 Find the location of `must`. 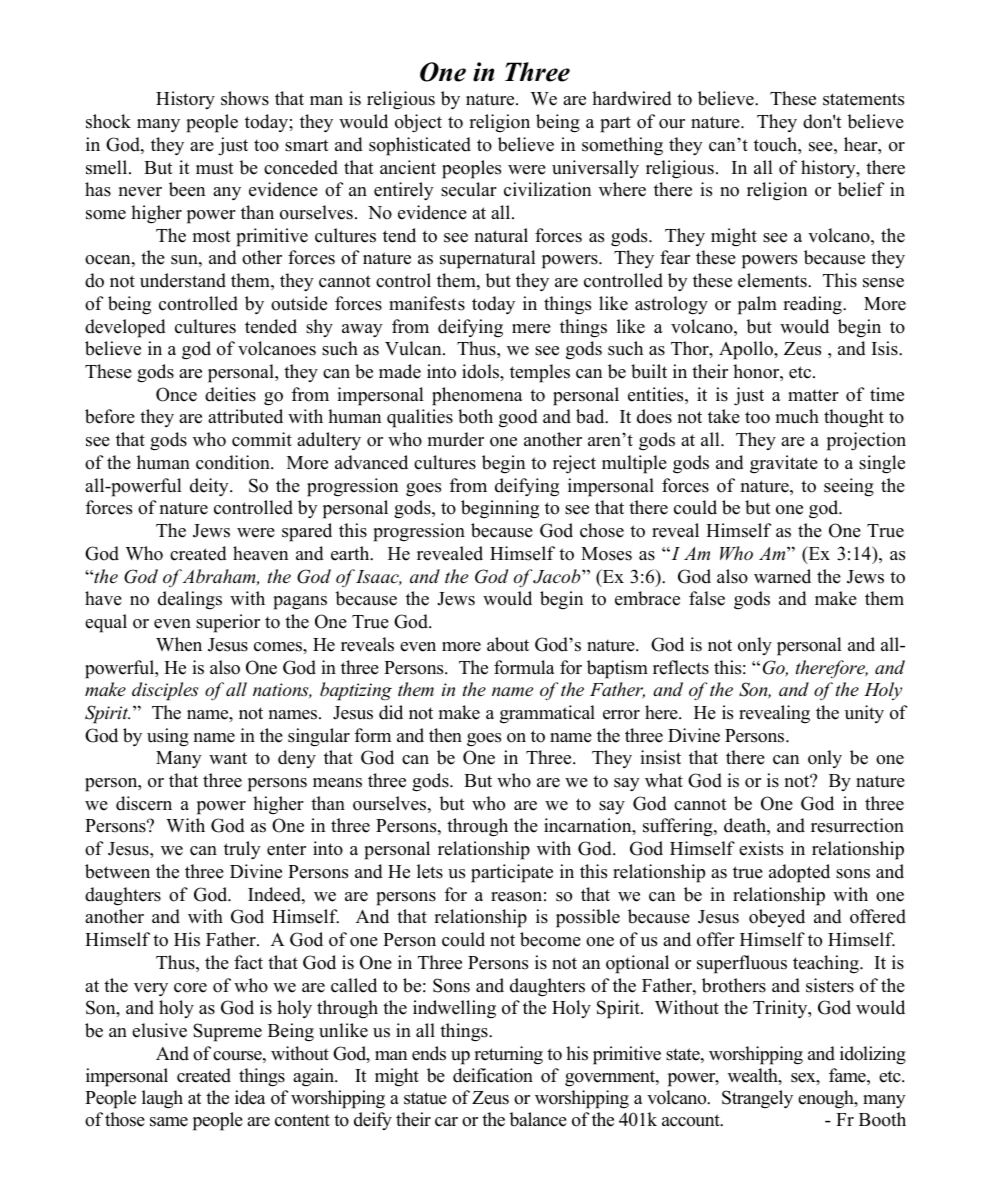

must is located at coordinates (215, 168).
